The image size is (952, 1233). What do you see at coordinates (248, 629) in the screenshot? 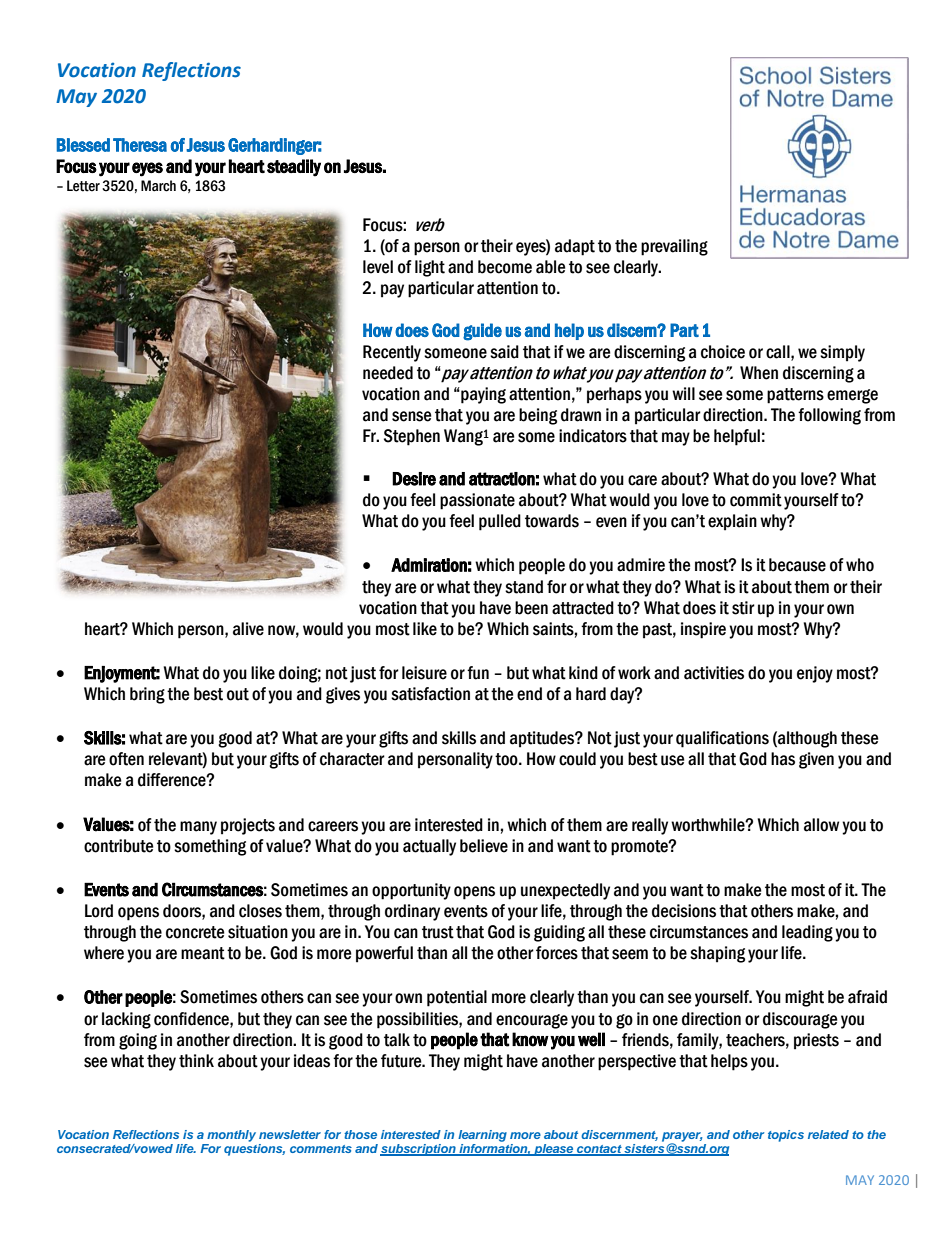
I see `alive` at bounding box center [248, 629].
